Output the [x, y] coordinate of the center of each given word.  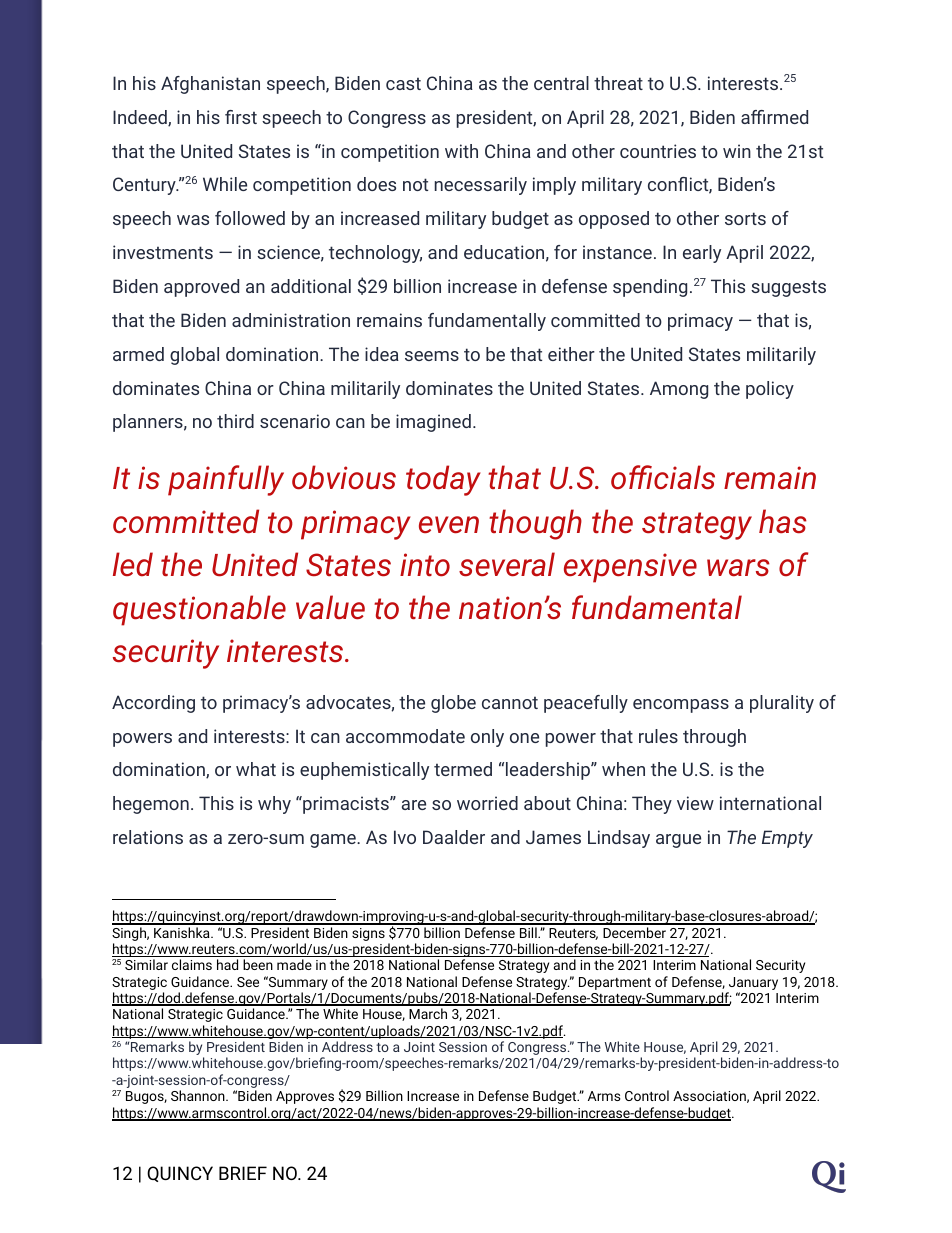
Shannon [199, 1095]
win [737, 151]
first [241, 117]
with [461, 151]
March [428, 1013]
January [752, 985]
